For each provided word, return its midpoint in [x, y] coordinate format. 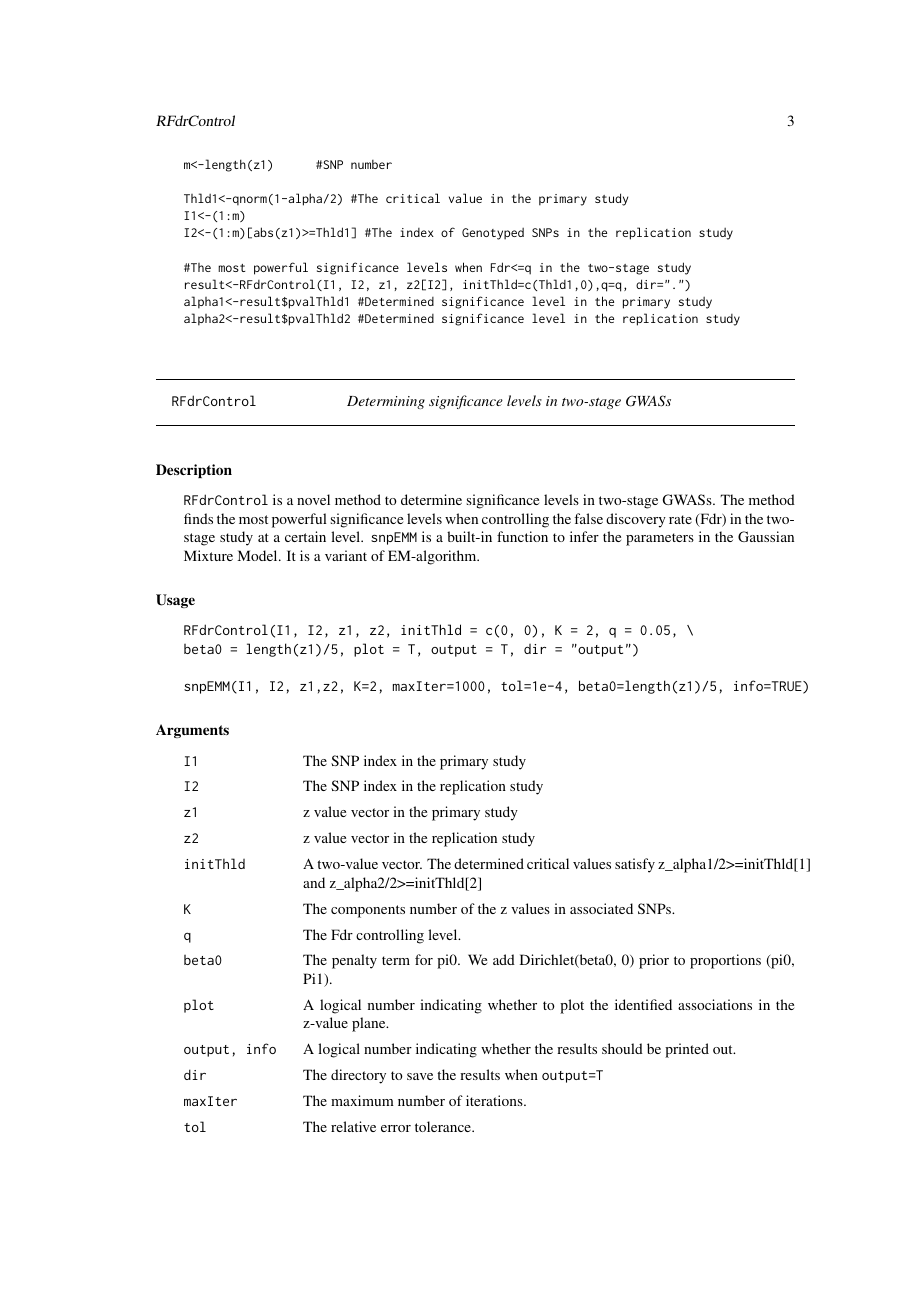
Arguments [192, 731]
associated [601, 908]
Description [194, 471]
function [522, 536]
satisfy [635, 865]
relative [353, 1126]
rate [680, 519]
